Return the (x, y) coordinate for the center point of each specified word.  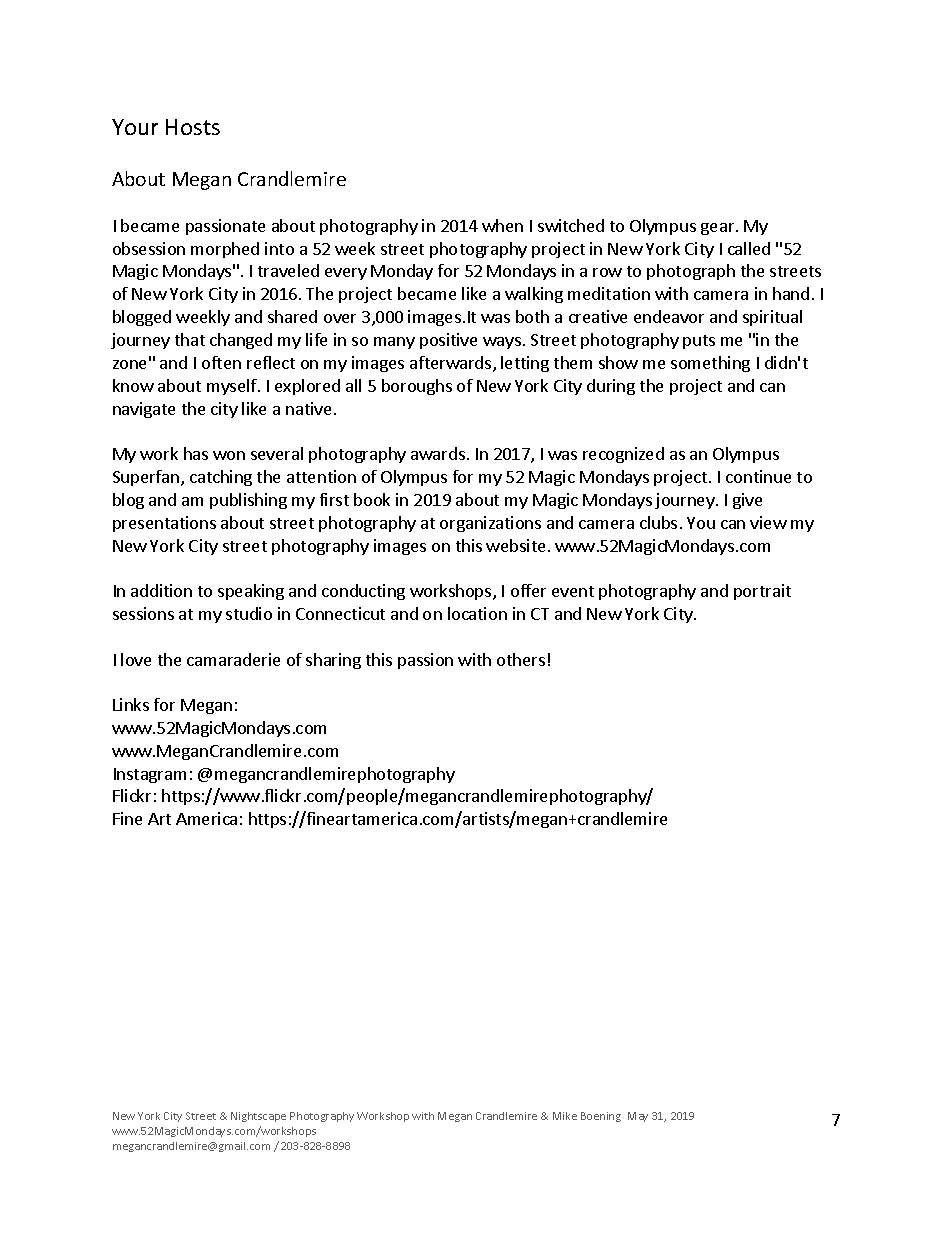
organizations (490, 524)
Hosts (193, 127)
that (190, 339)
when (502, 225)
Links (131, 704)
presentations (164, 524)
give (747, 501)
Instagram (150, 775)
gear (719, 229)
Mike (565, 1116)
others (521, 659)
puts (699, 342)
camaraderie (233, 659)
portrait (762, 592)
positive (448, 341)
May (638, 1117)
